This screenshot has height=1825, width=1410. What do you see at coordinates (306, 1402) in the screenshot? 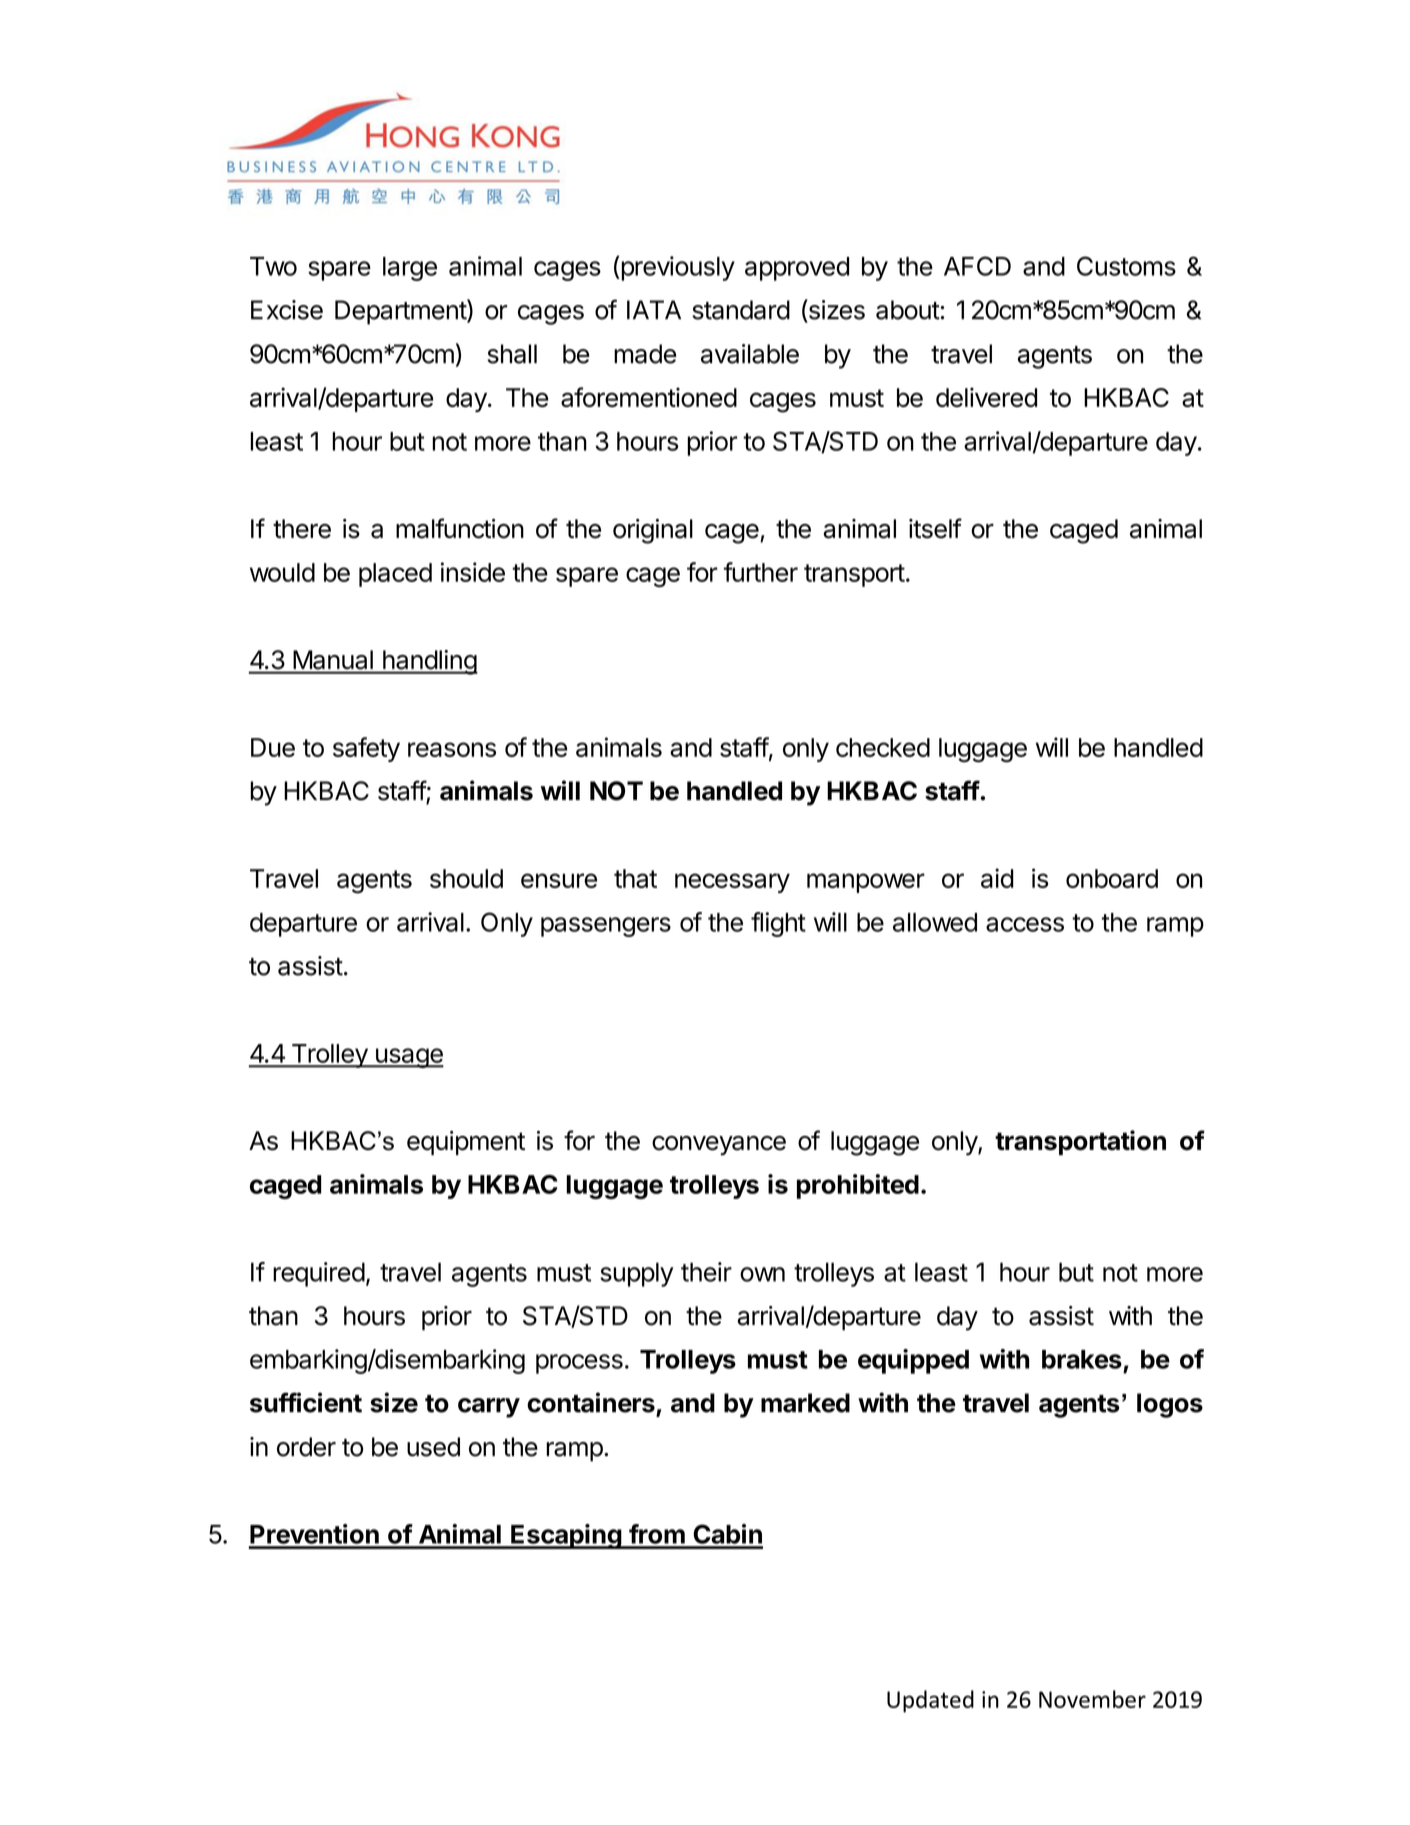
I see `sufficient` at bounding box center [306, 1402].
